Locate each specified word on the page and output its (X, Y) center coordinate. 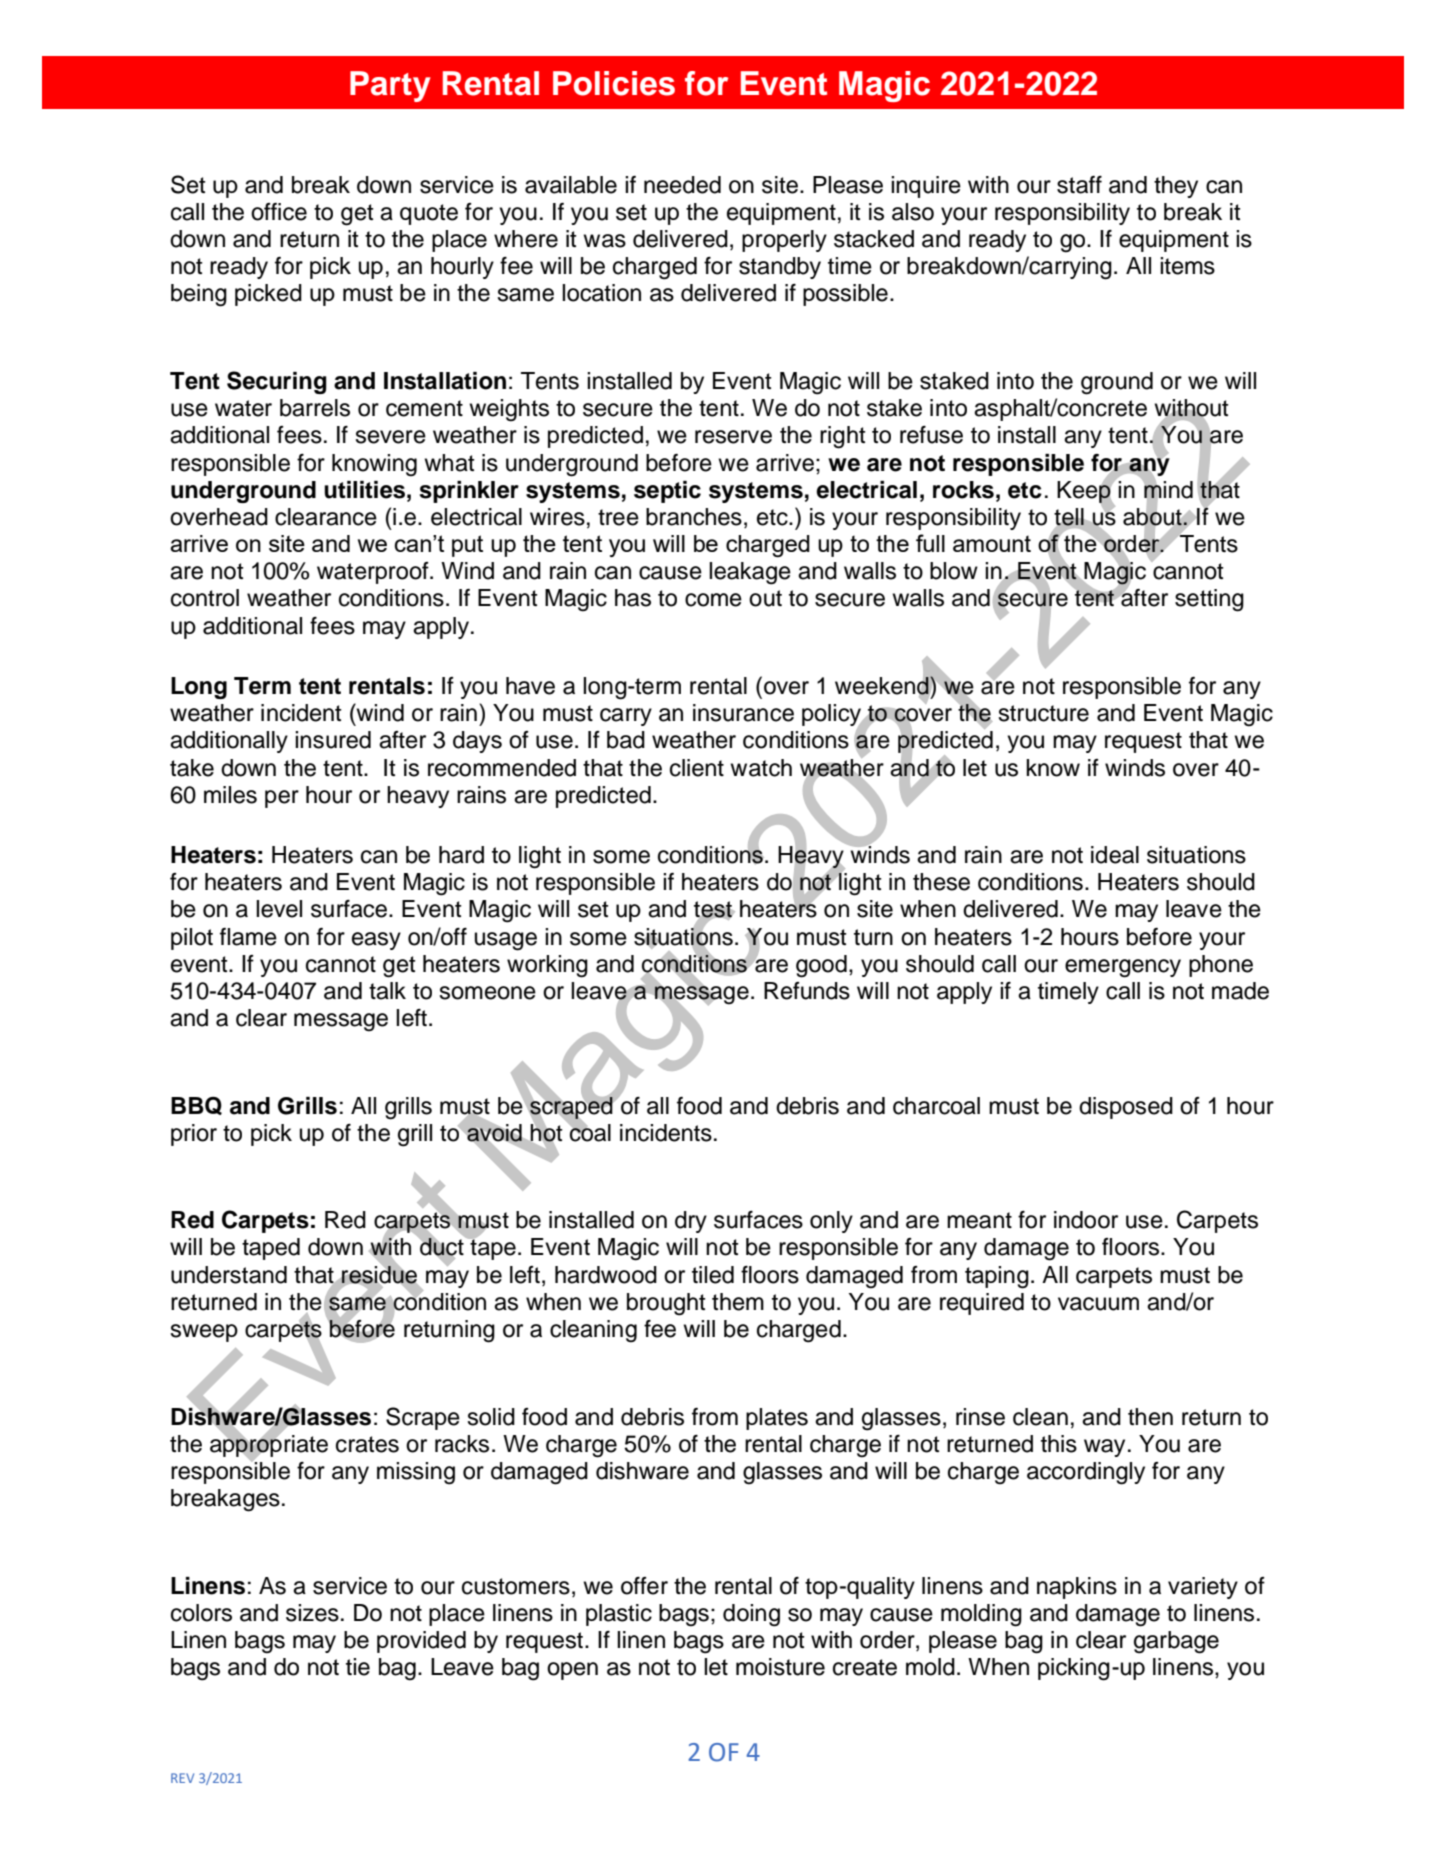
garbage (1176, 1642)
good (821, 966)
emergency (1123, 968)
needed (682, 185)
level (279, 909)
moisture (780, 1667)
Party (390, 86)
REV (182, 1778)
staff (1079, 185)
